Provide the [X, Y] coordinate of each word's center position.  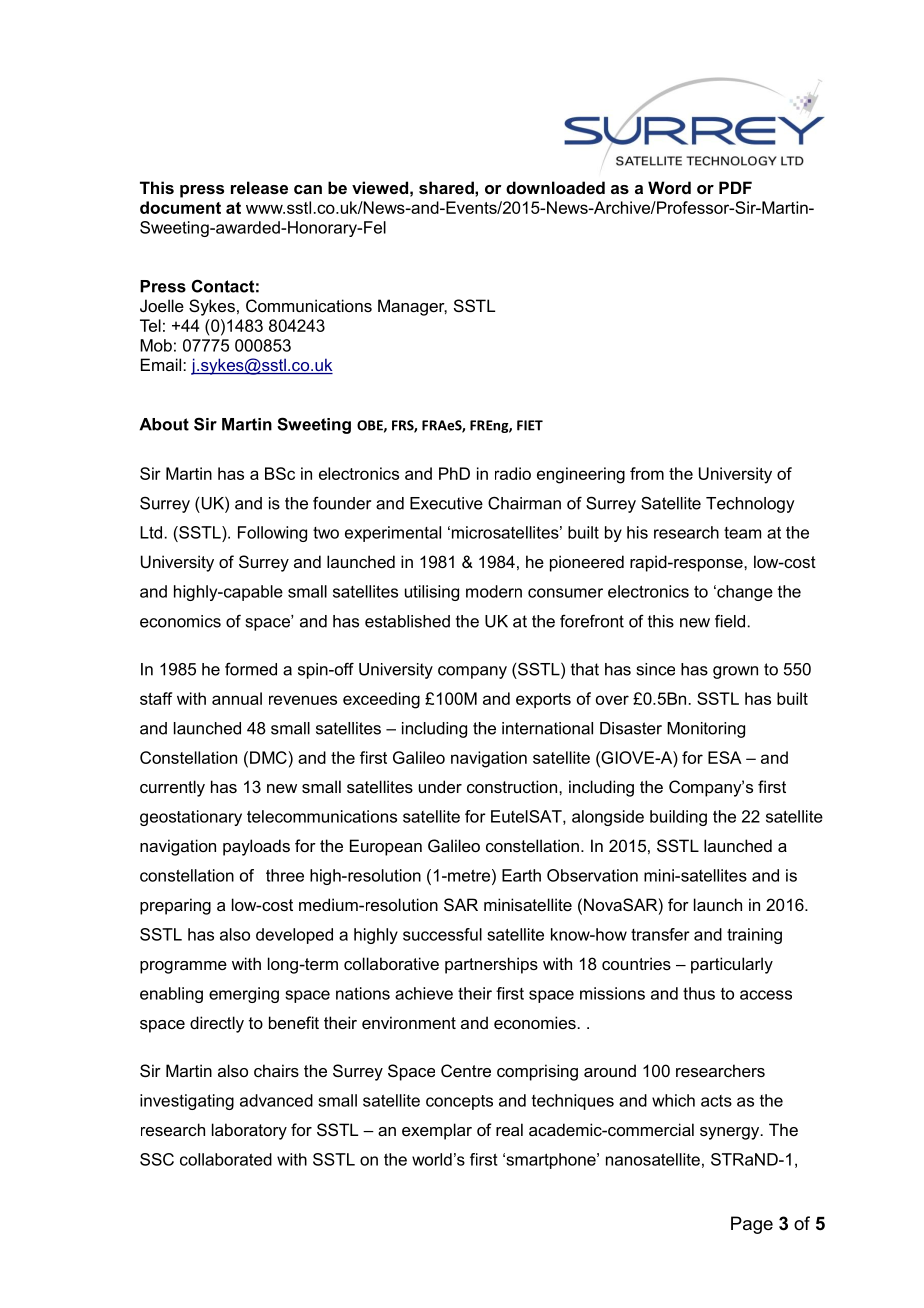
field [730, 621]
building [678, 818]
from [647, 473]
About [164, 424]
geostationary [191, 818]
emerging [244, 995]
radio [513, 473]
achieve [424, 993]
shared [447, 187]
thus [699, 993]
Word [669, 187]
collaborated [226, 1159]
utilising [432, 593]
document [180, 207]
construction [513, 786]
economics [180, 621]
